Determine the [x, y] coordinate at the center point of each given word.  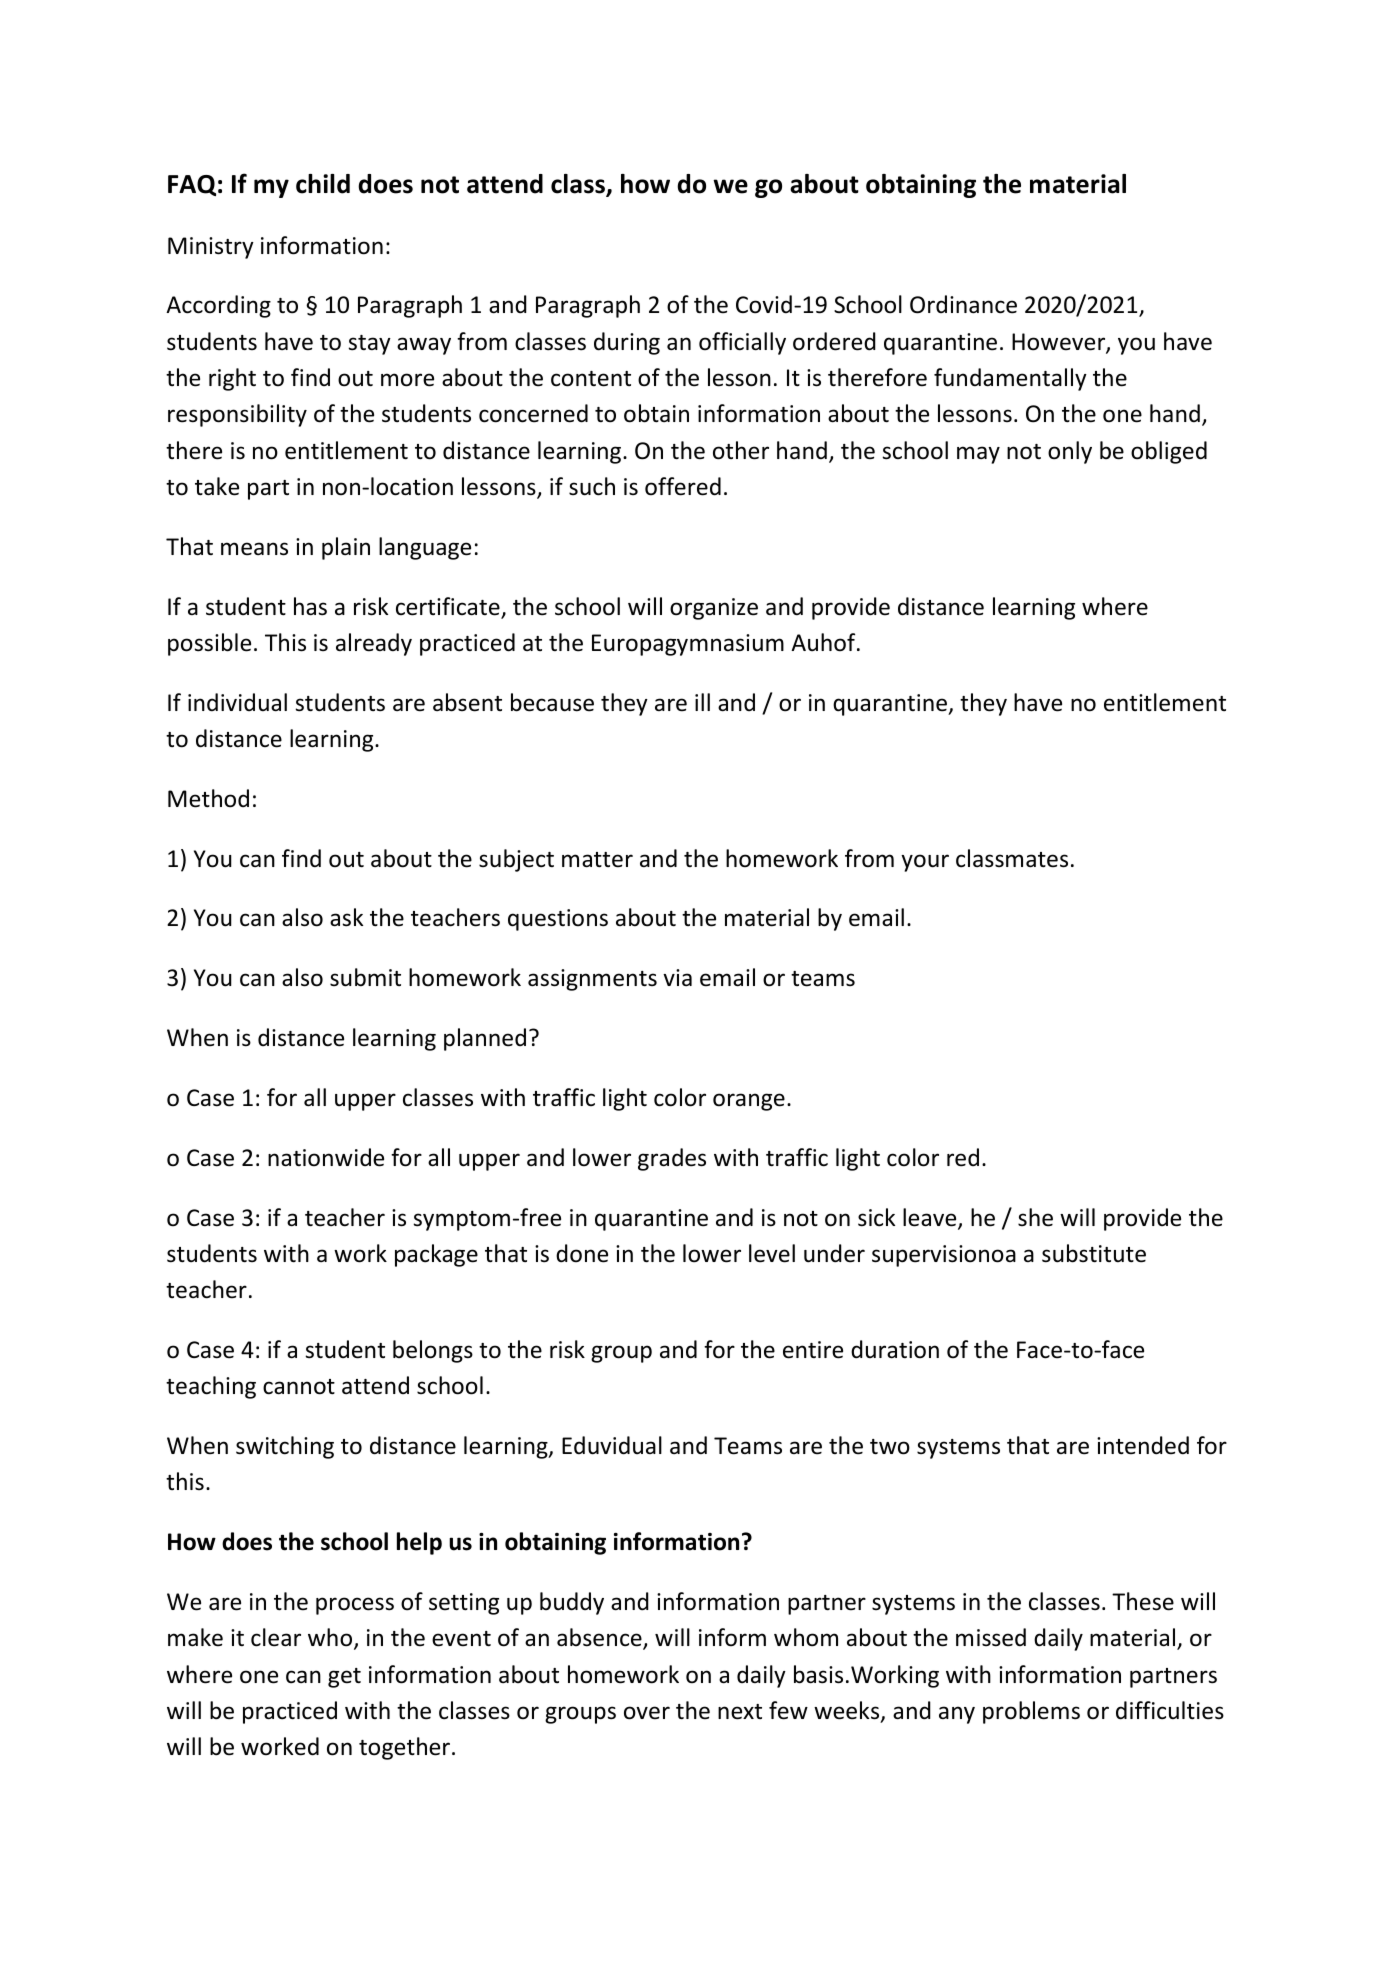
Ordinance [963, 304]
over [647, 1713]
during [627, 343]
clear [276, 1637]
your [925, 863]
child [323, 184]
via [677, 978]
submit [365, 977]
